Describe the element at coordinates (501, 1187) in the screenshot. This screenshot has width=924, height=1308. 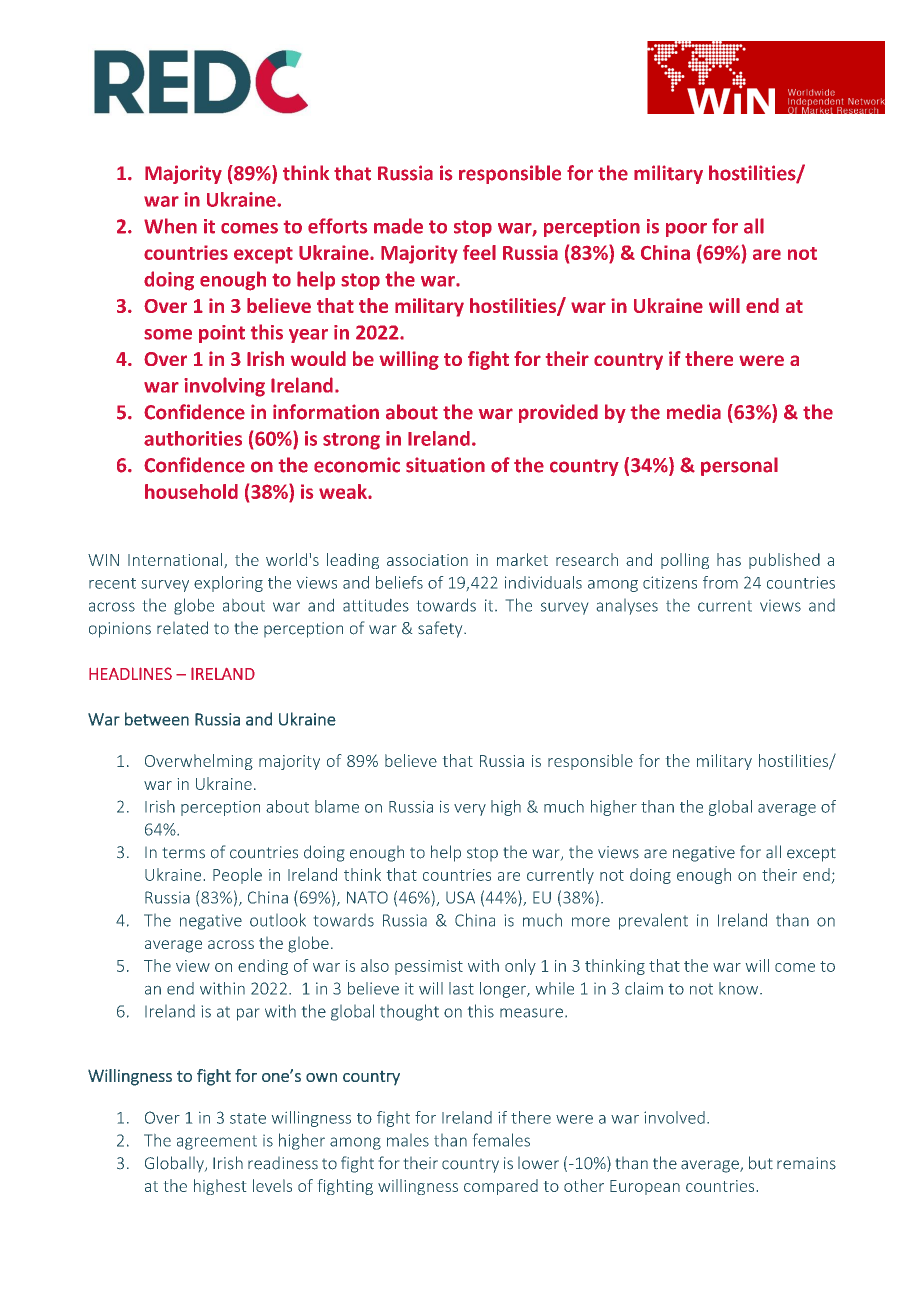
I see `compared` at that location.
